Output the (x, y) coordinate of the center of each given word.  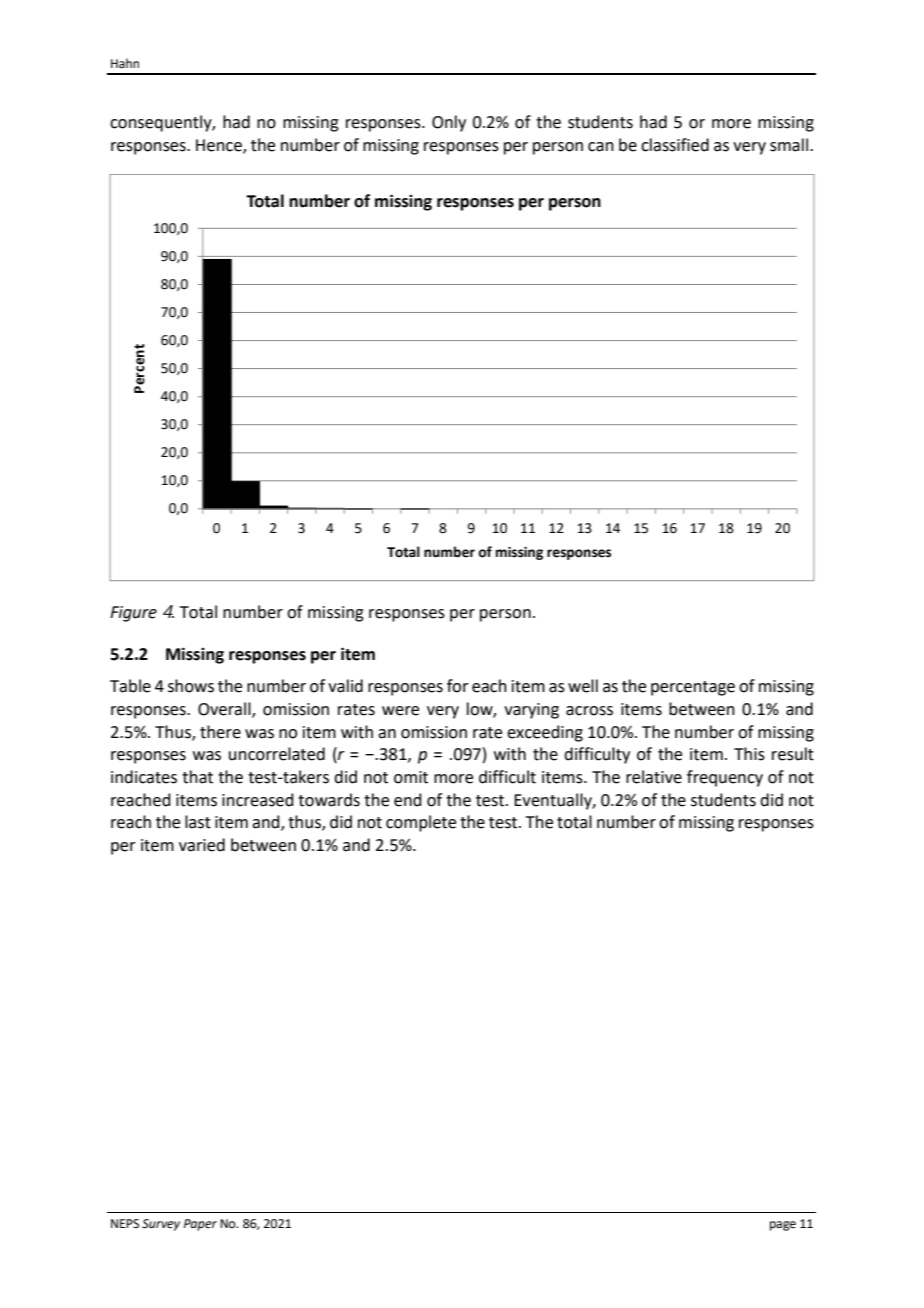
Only (449, 123)
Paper (200, 1225)
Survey (161, 1225)
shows (191, 686)
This (749, 754)
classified (675, 145)
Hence (220, 146)
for (458, 686)
